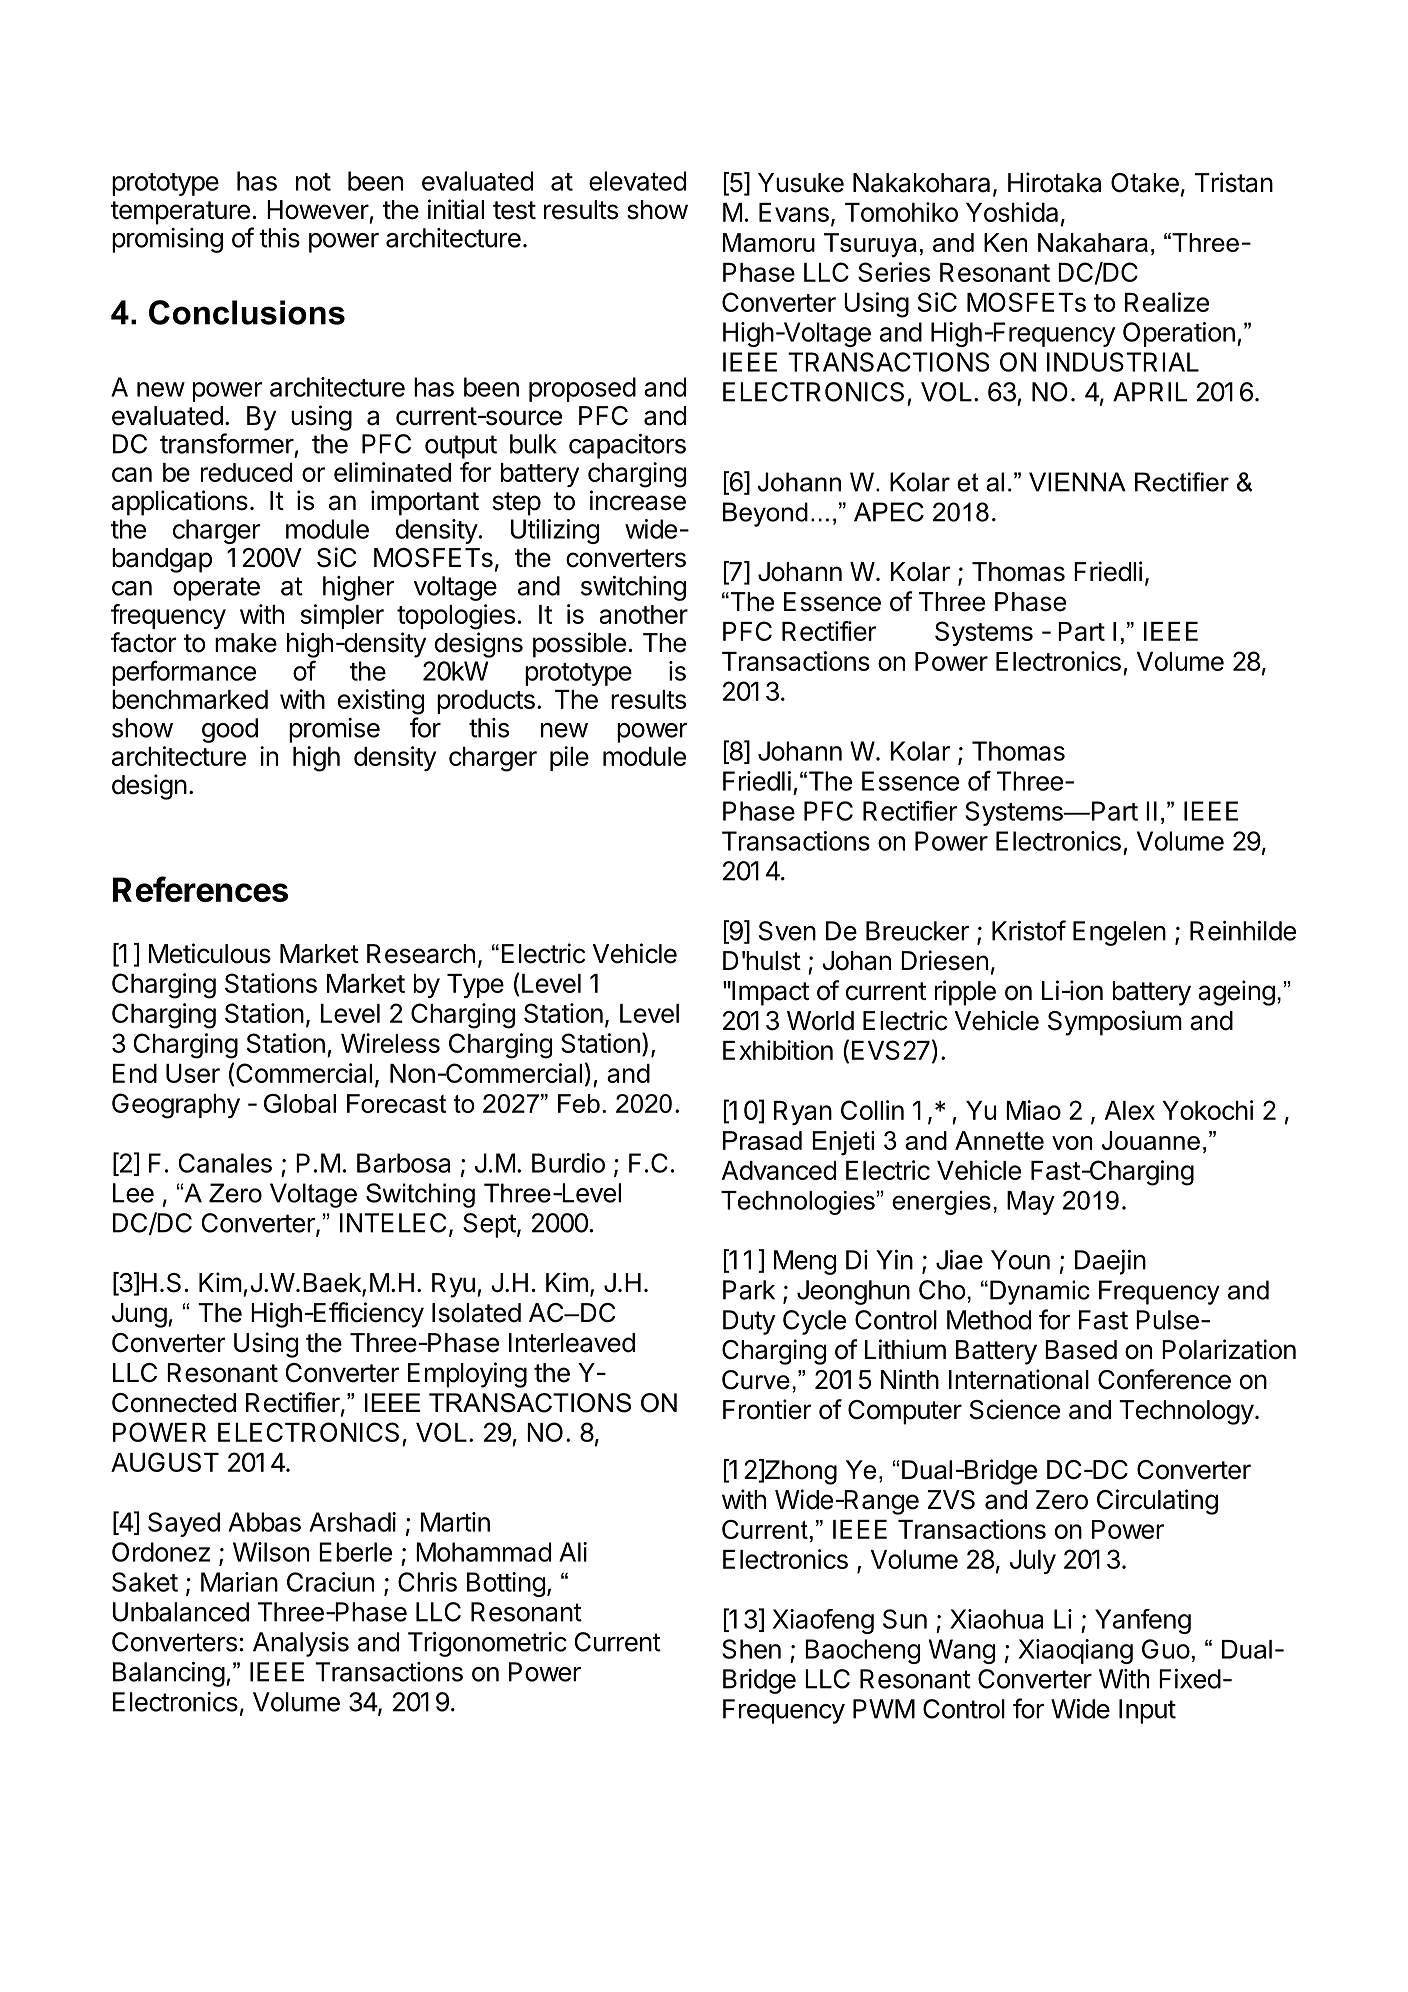 The height and width of the screenshot is (1992, 1408). Describe the element at coordinates (301, 1644) in the screenshot. I see `Analysis` at that location.
